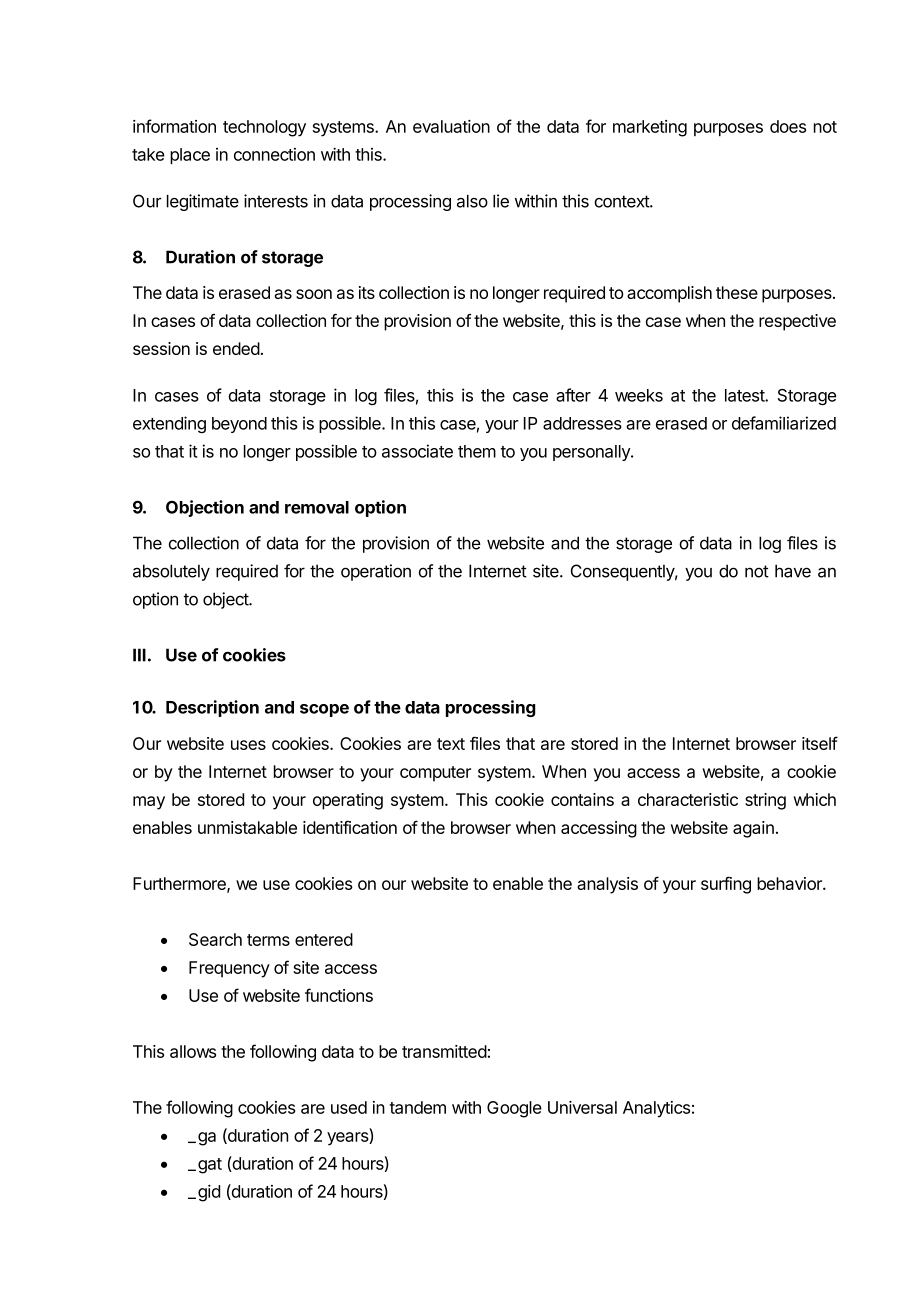  What do you see at coordinates (376, 572) in the screenshot?
I see `operation` at bounding box center [376, 572].
